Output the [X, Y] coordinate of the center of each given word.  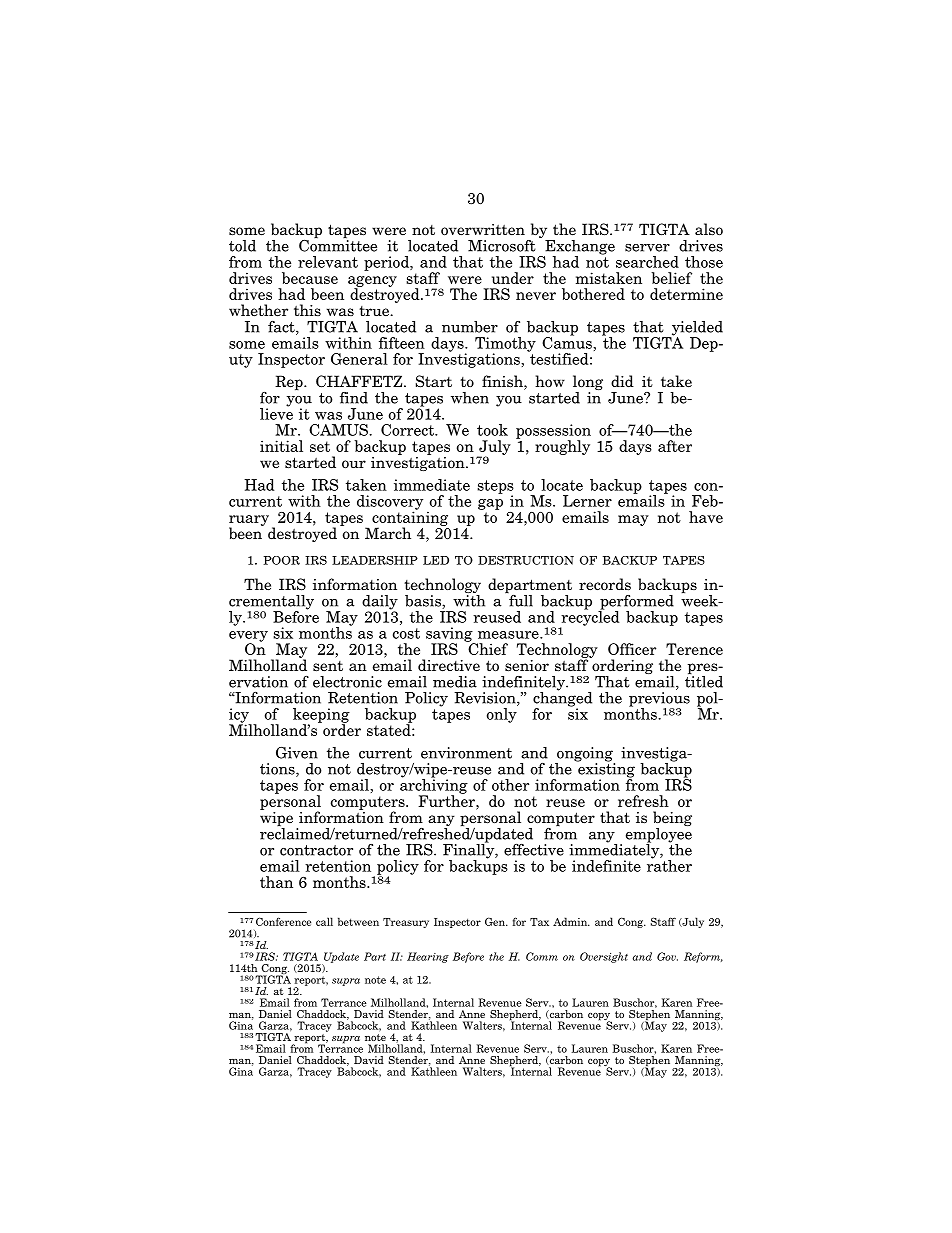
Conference [283, 921]
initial [281, 446]
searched [647, 262]
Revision [486, 699]
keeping [321, 716]
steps [495, 488]
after [675, 446]
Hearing [428, 957]
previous [659, 700]
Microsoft [502, 246]
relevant [328, 262]
